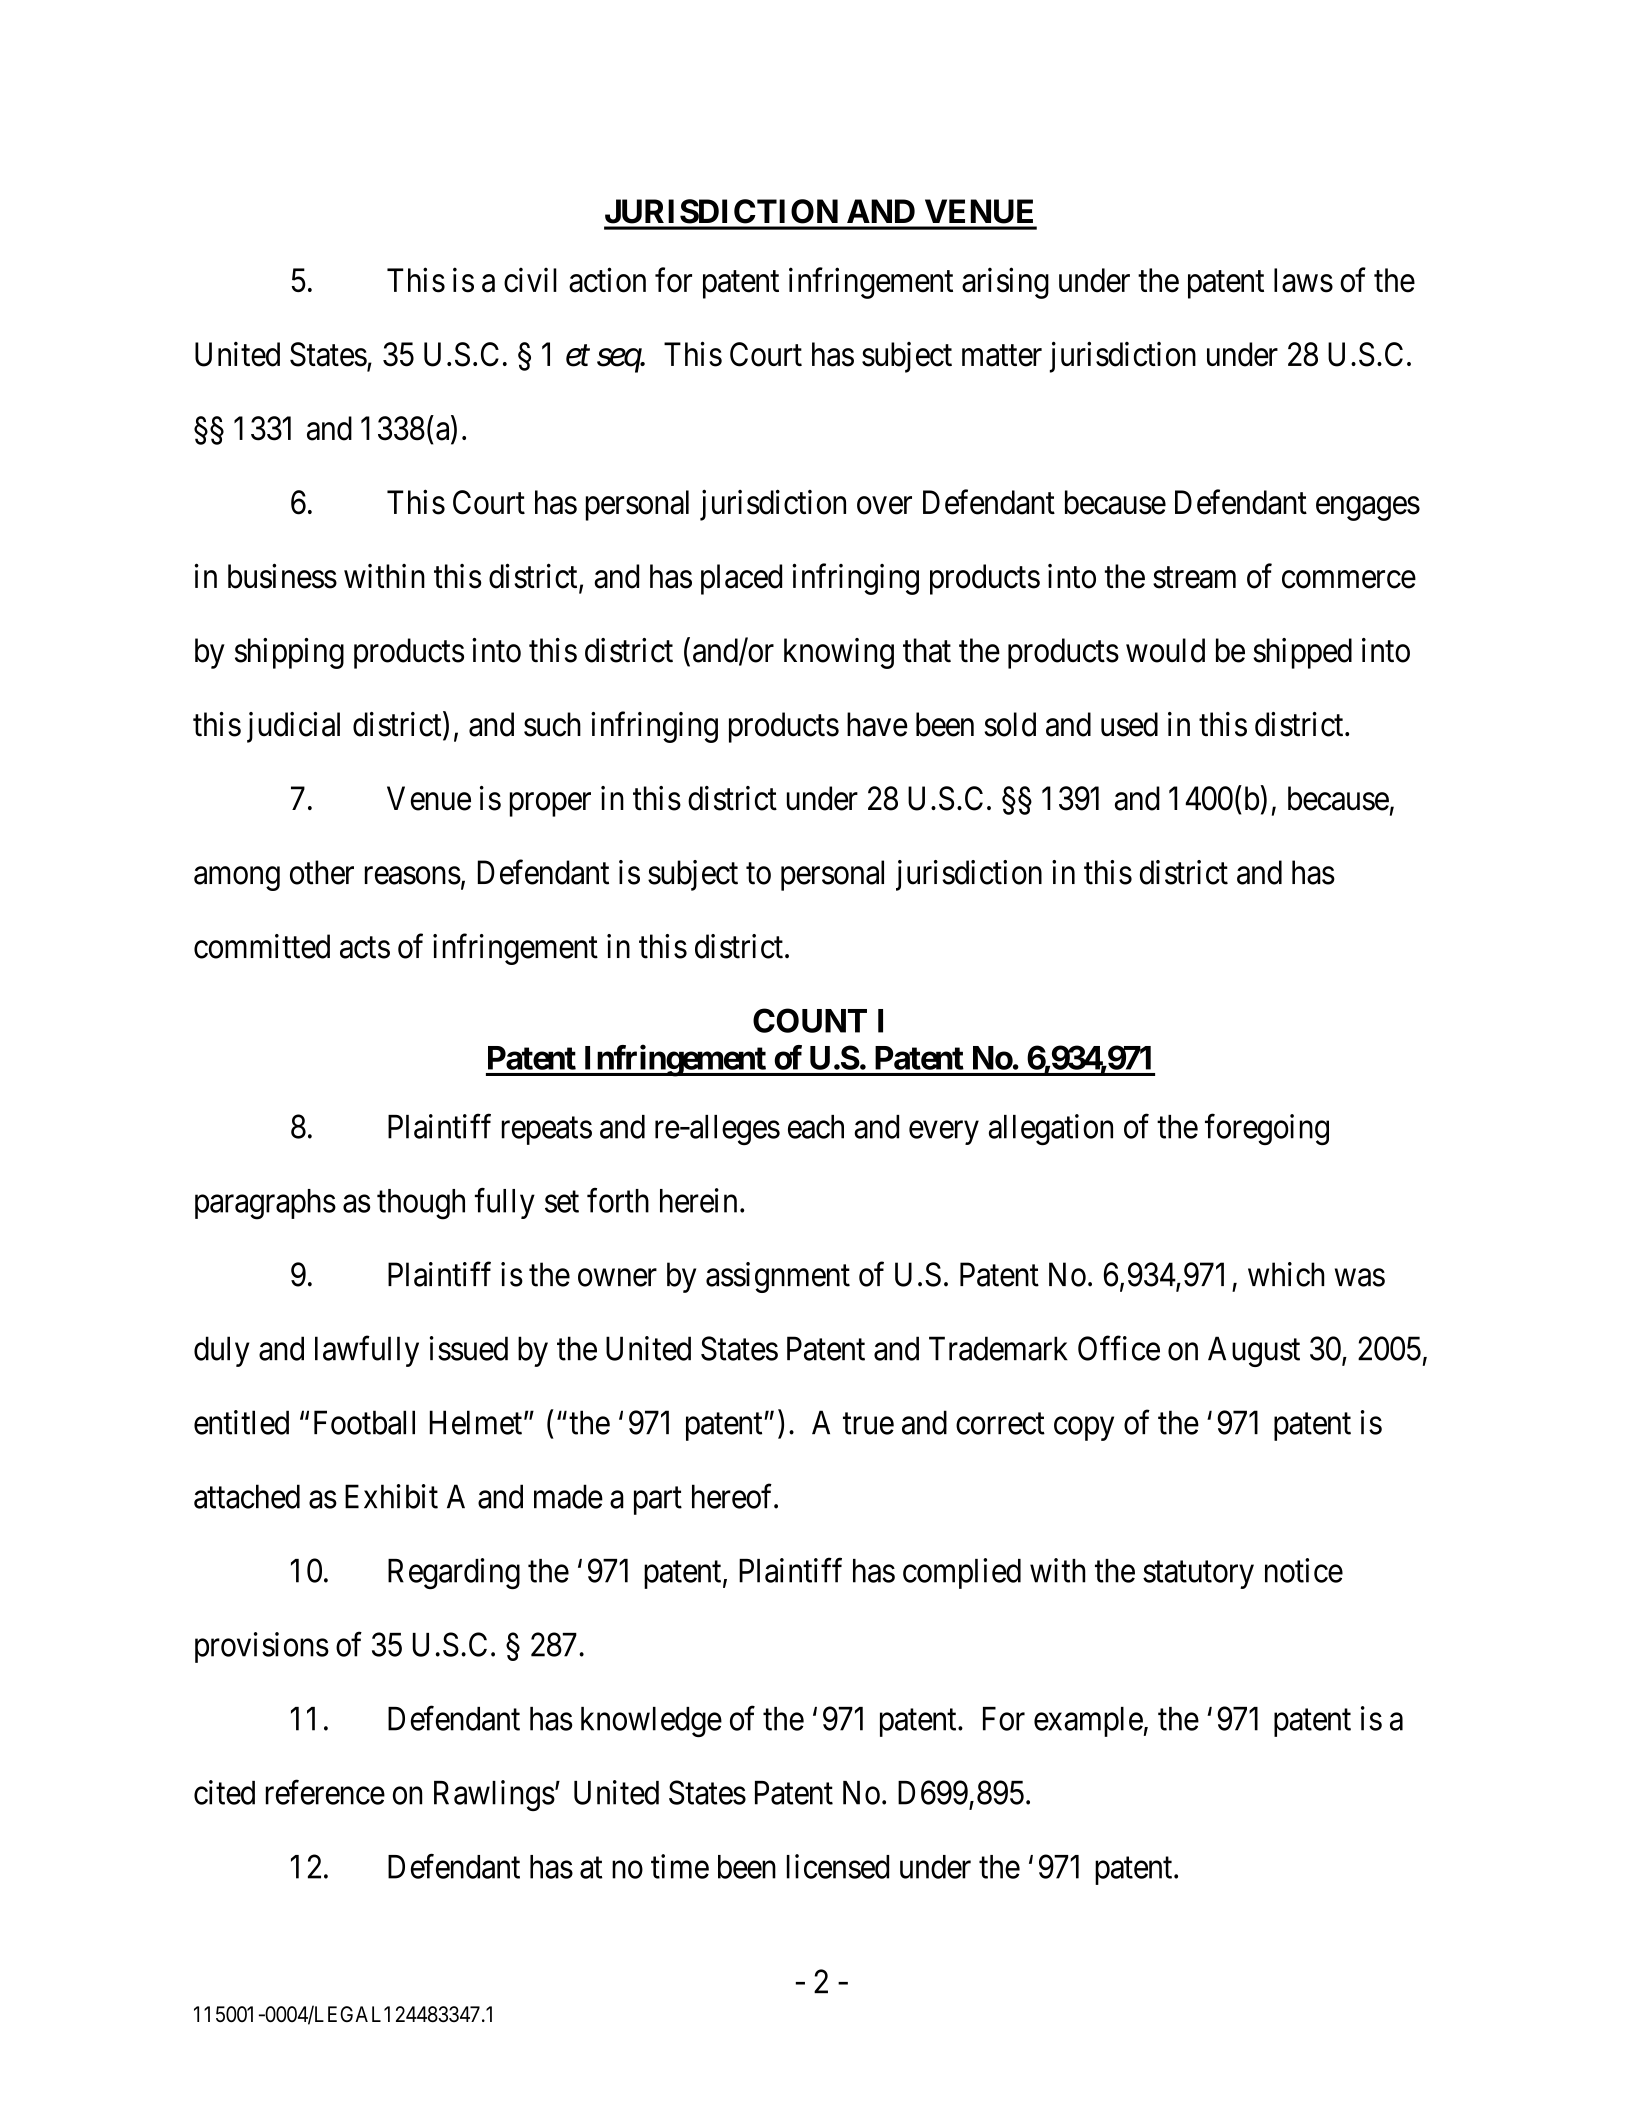  What do you see at coordinates (421, 1204) in the screenshot?
I see `though` at bounding box center [421, 1204].
